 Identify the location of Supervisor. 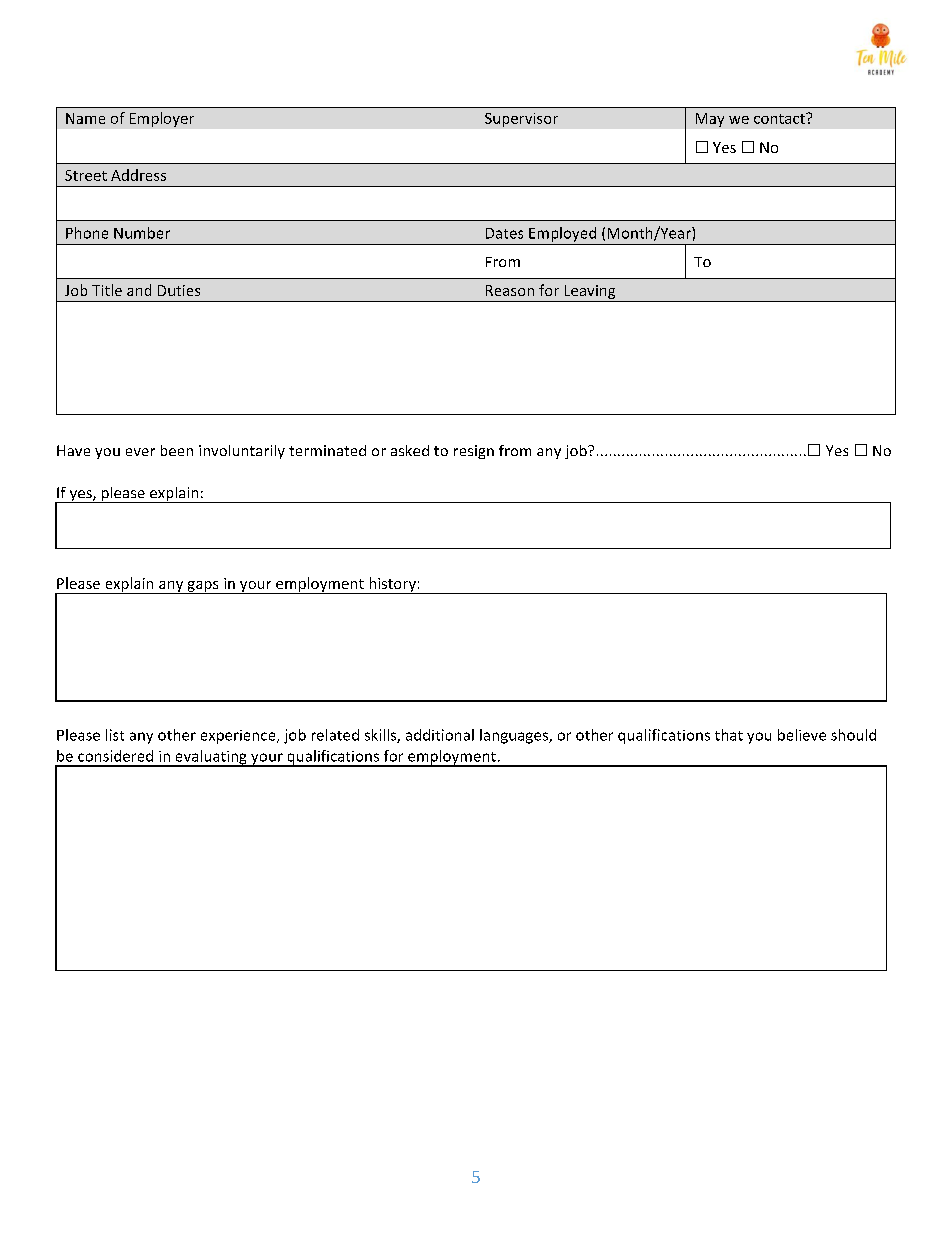
(521, 120).
